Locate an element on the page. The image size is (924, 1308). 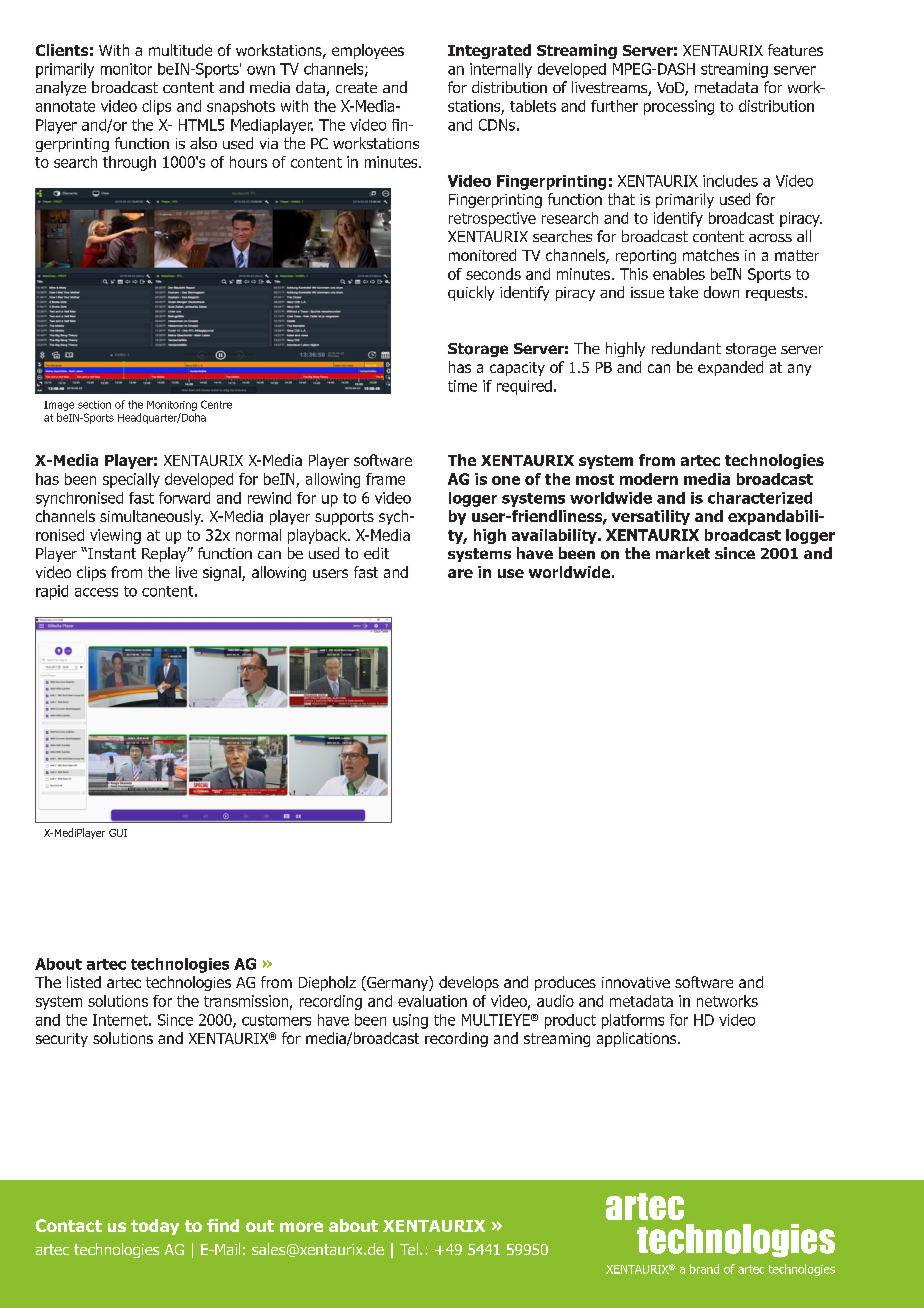
market is located at coordinates (683, 553).
